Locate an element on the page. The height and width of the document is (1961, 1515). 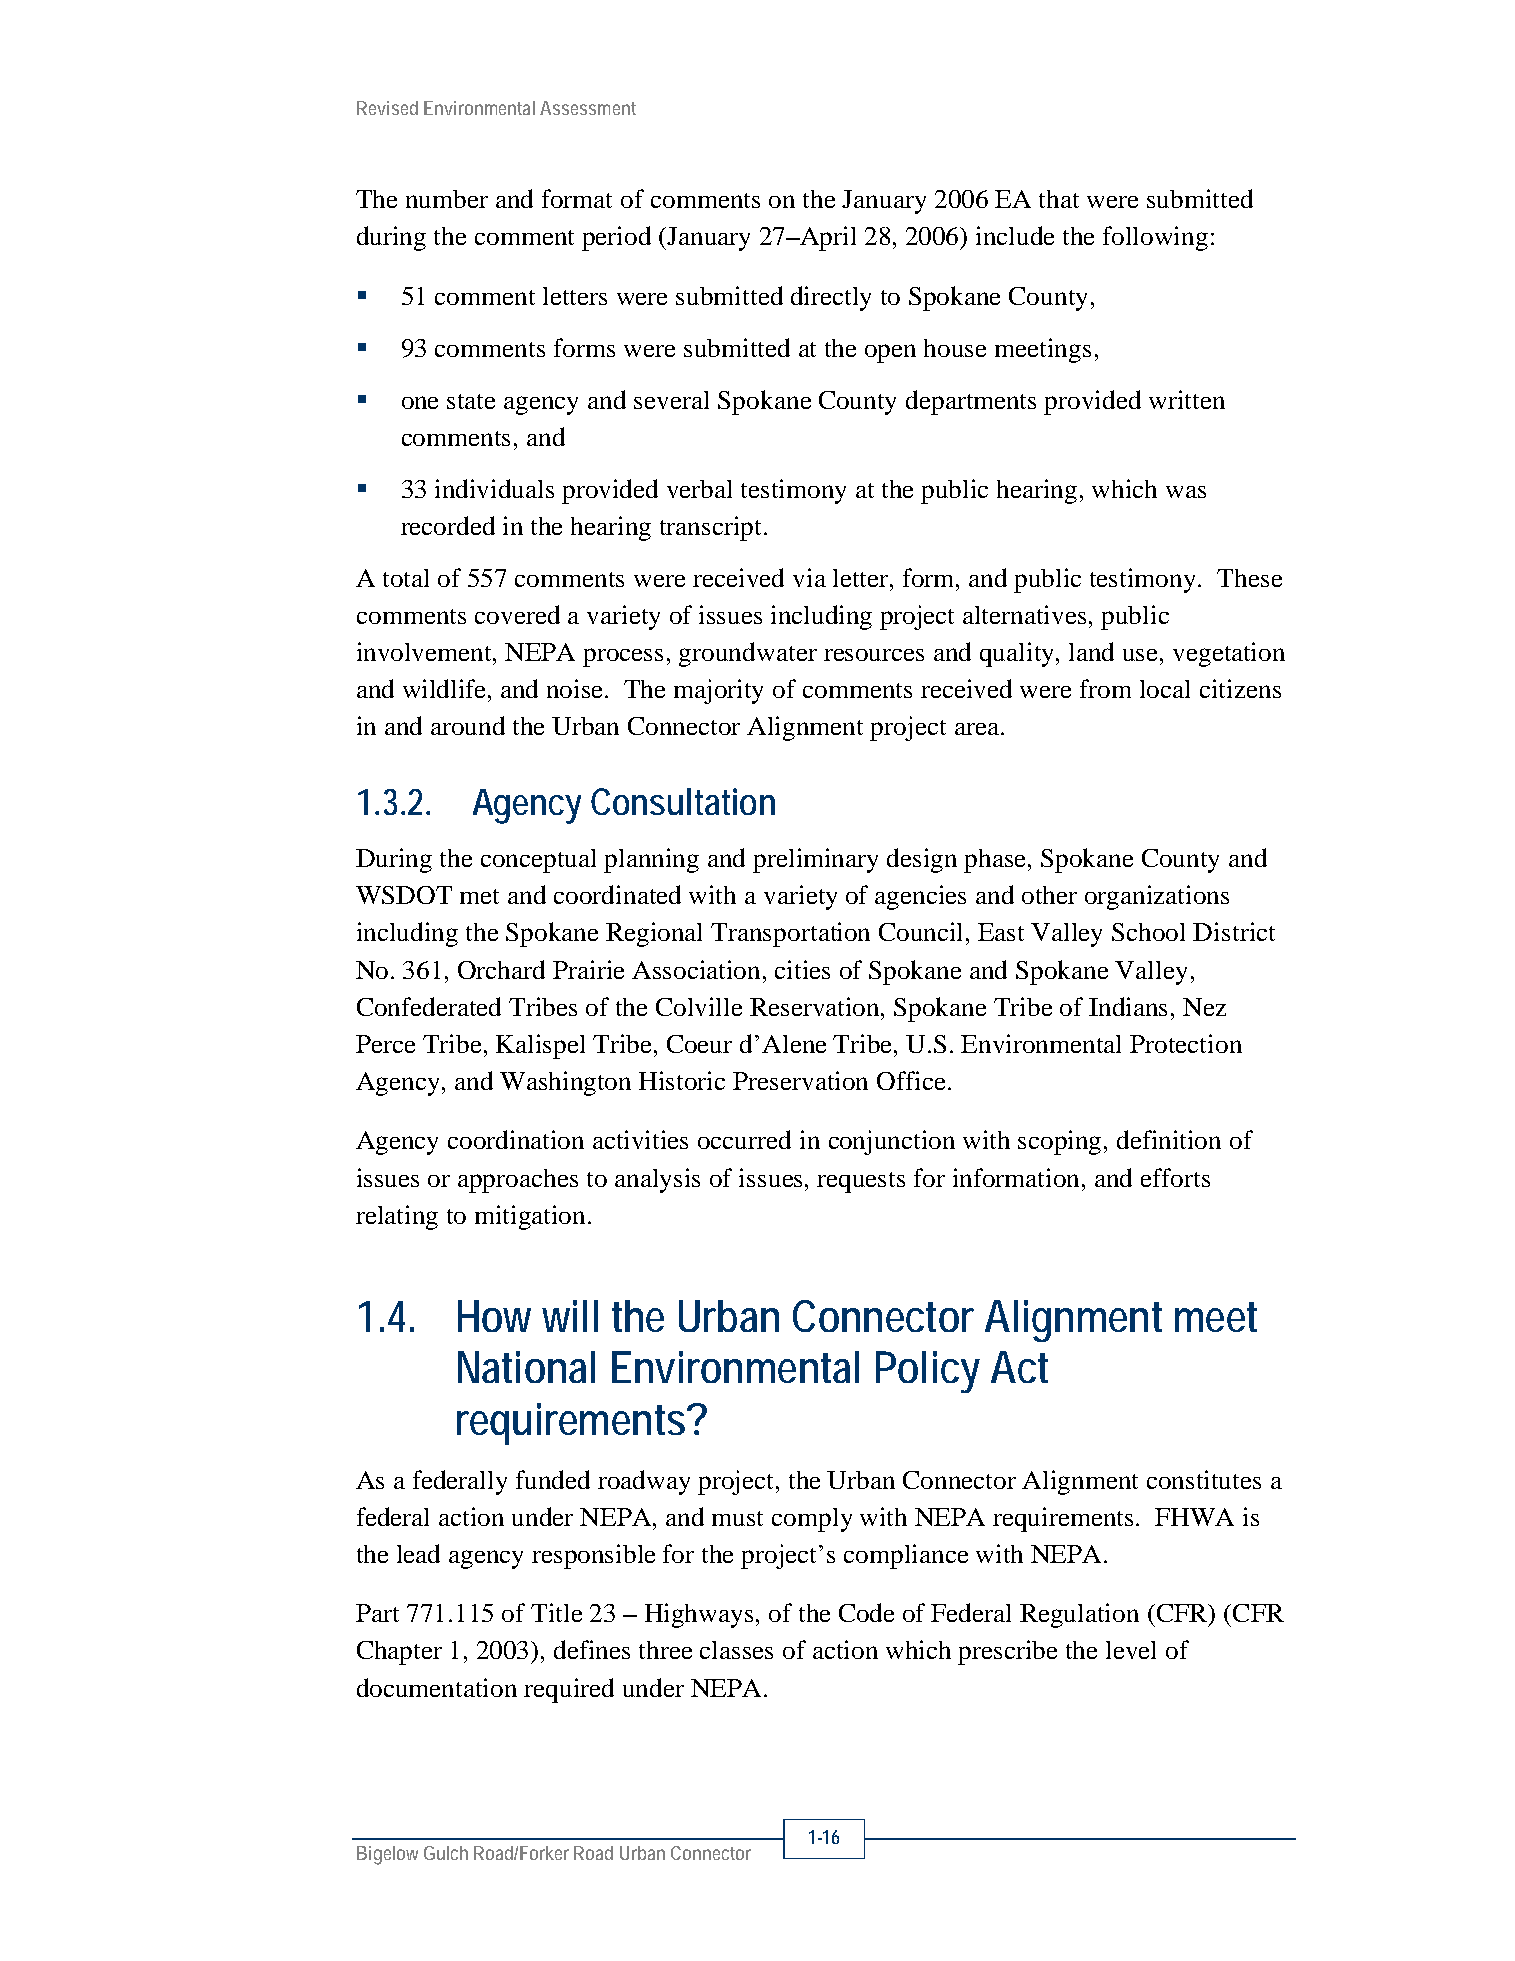
Indians is located at coordinates (1128, 1006).
